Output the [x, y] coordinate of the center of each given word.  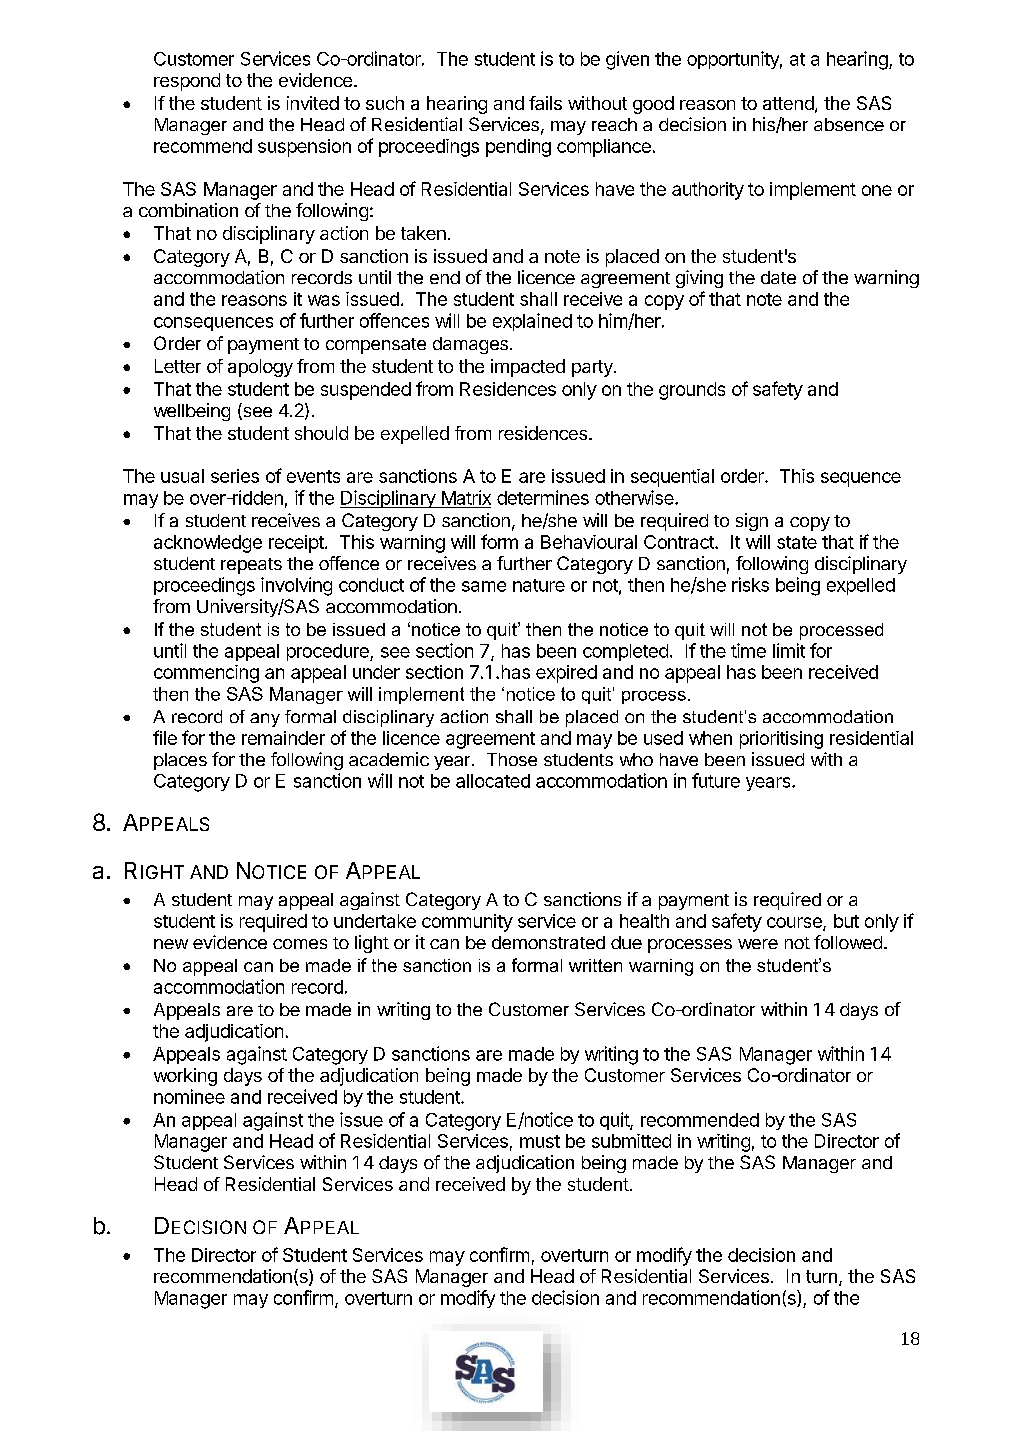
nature [539, 585]
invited [313, 103]
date [778, 277]
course [795, 923]
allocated [493, 781]
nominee [189, 1096]
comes [300, 944]
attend [788, 103]
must [540, 1141]
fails [545, 103]
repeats [251, 566]
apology [260, 368]
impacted [528, 368]
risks [750, 584]
